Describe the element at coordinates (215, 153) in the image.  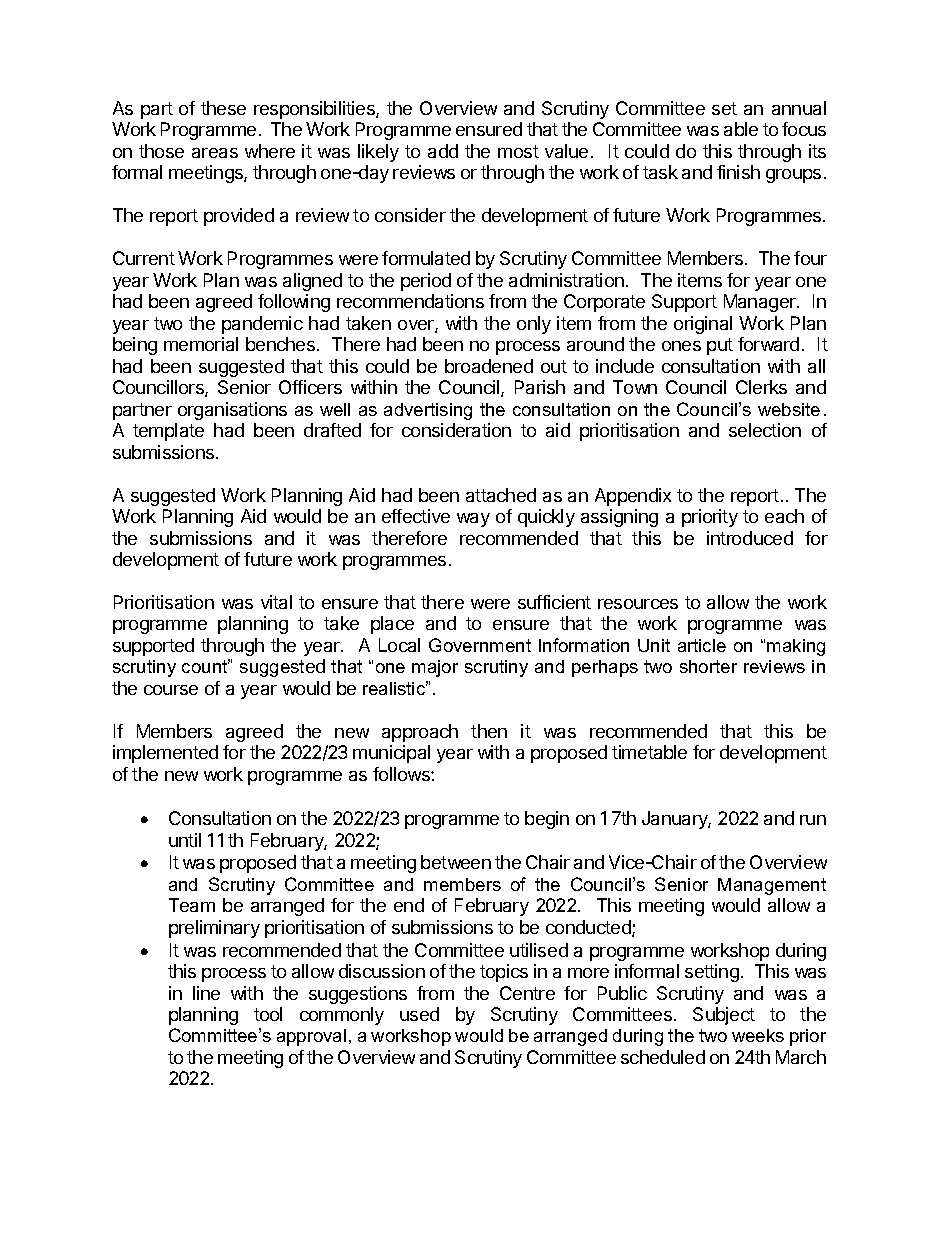
I see `areas` at that location.
